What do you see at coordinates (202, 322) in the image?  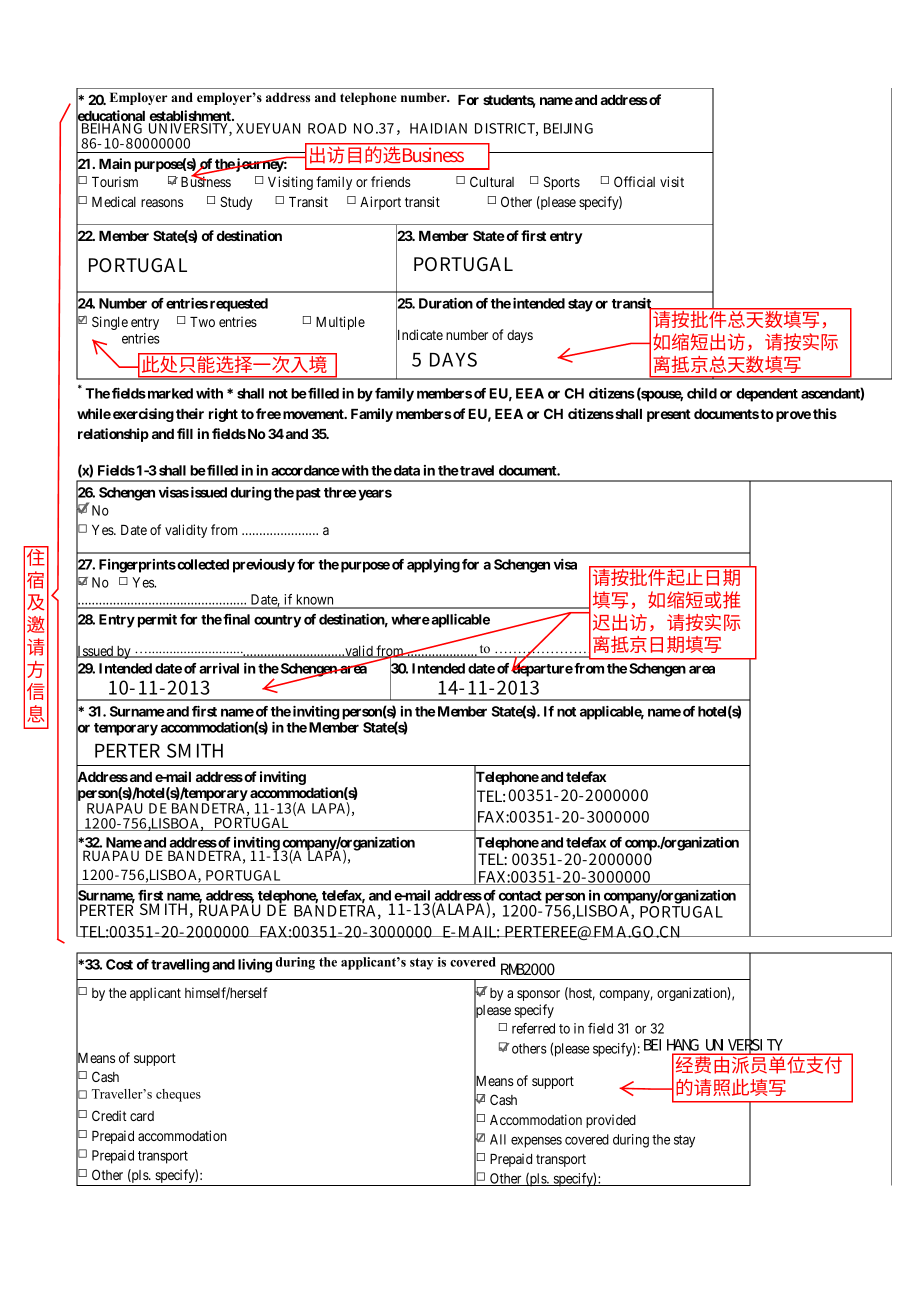 I see `Two` at bounding box center [202, 322].
